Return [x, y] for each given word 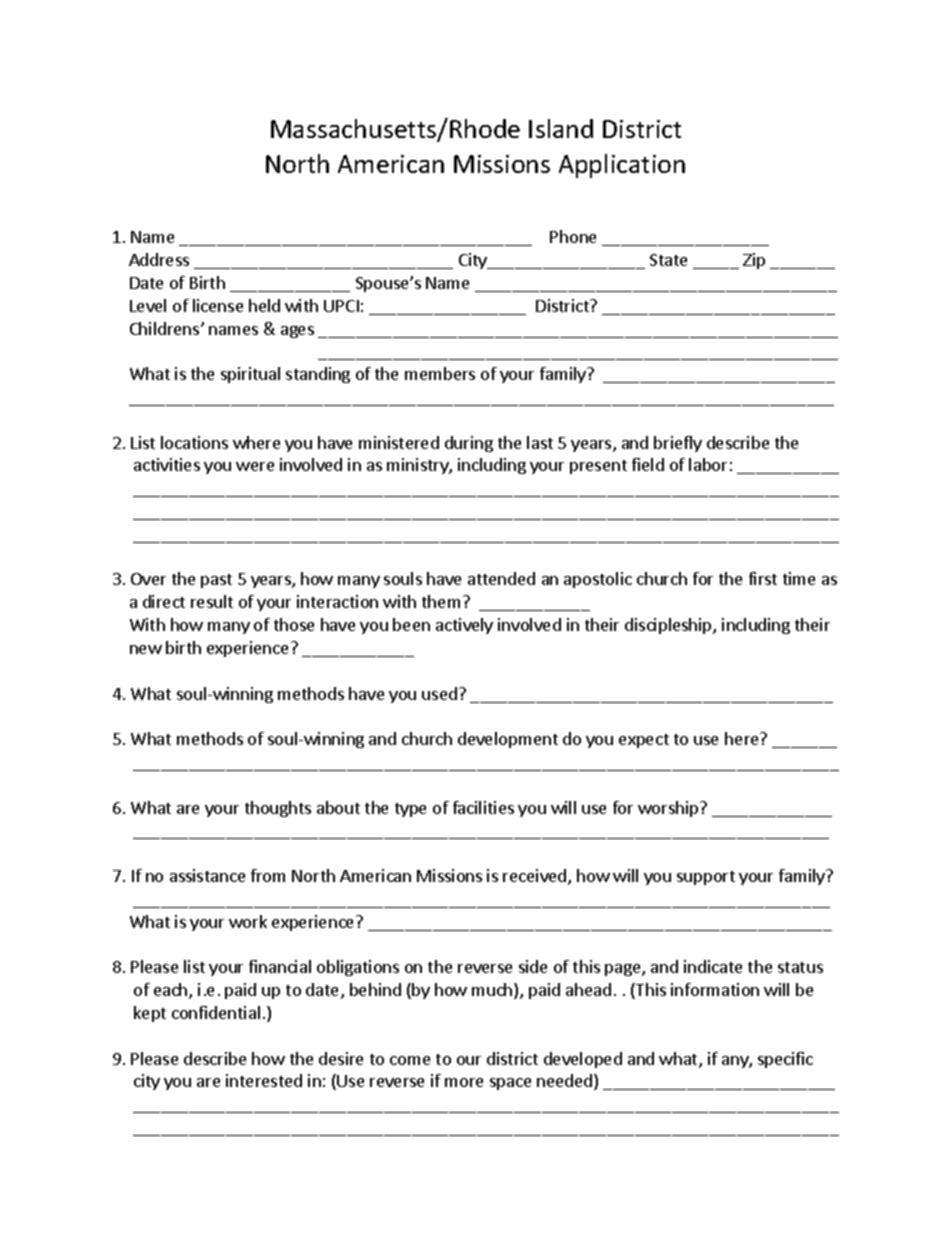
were [255, 466]
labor [708, 464]
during [469, 444]
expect [644, 741]
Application [622, 166]
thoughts [278, 809]
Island [561, 128]
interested [264, 1080]
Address [159, 259]
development [508, 740]
